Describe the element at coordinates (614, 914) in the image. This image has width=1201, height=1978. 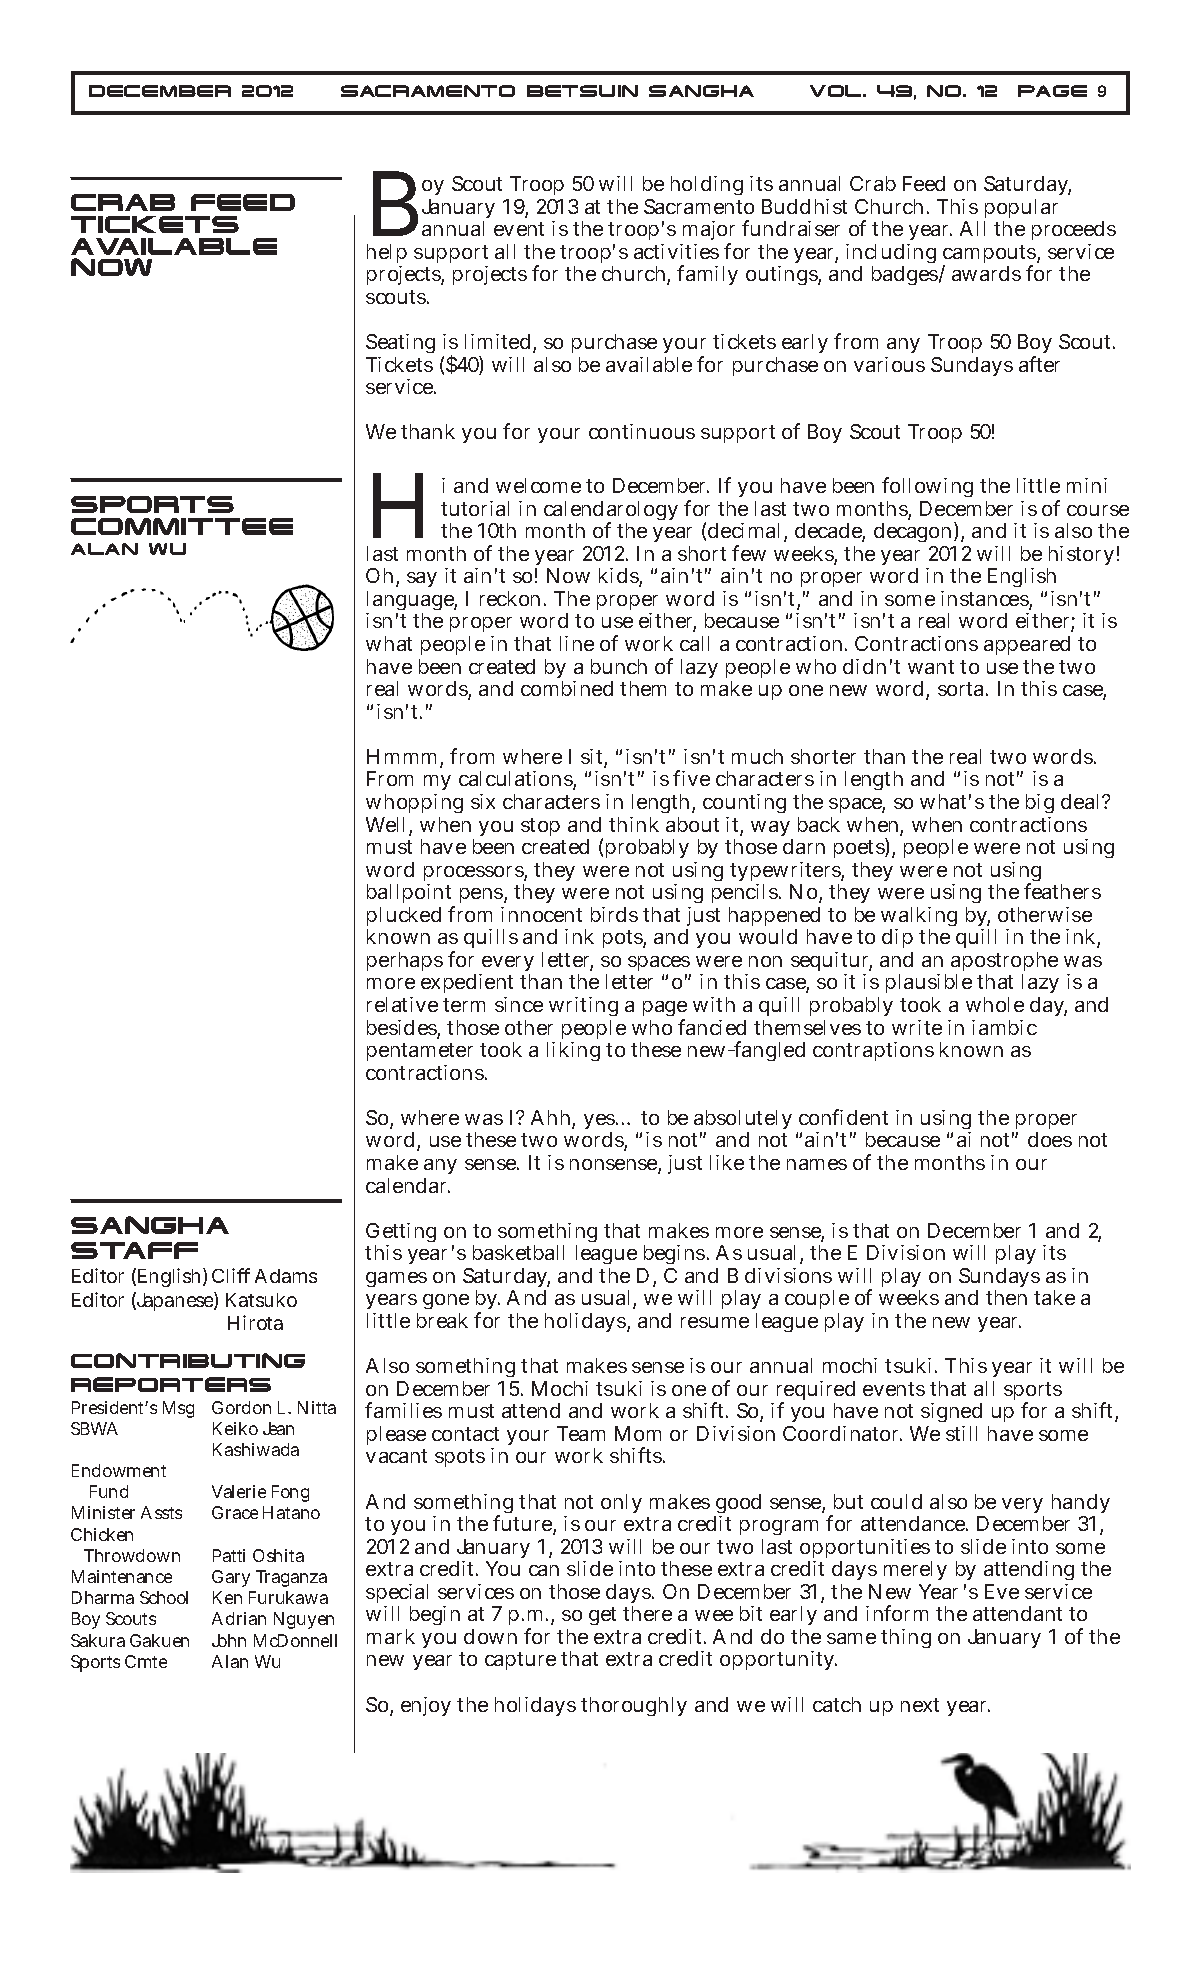
I see `birds` at that location.
